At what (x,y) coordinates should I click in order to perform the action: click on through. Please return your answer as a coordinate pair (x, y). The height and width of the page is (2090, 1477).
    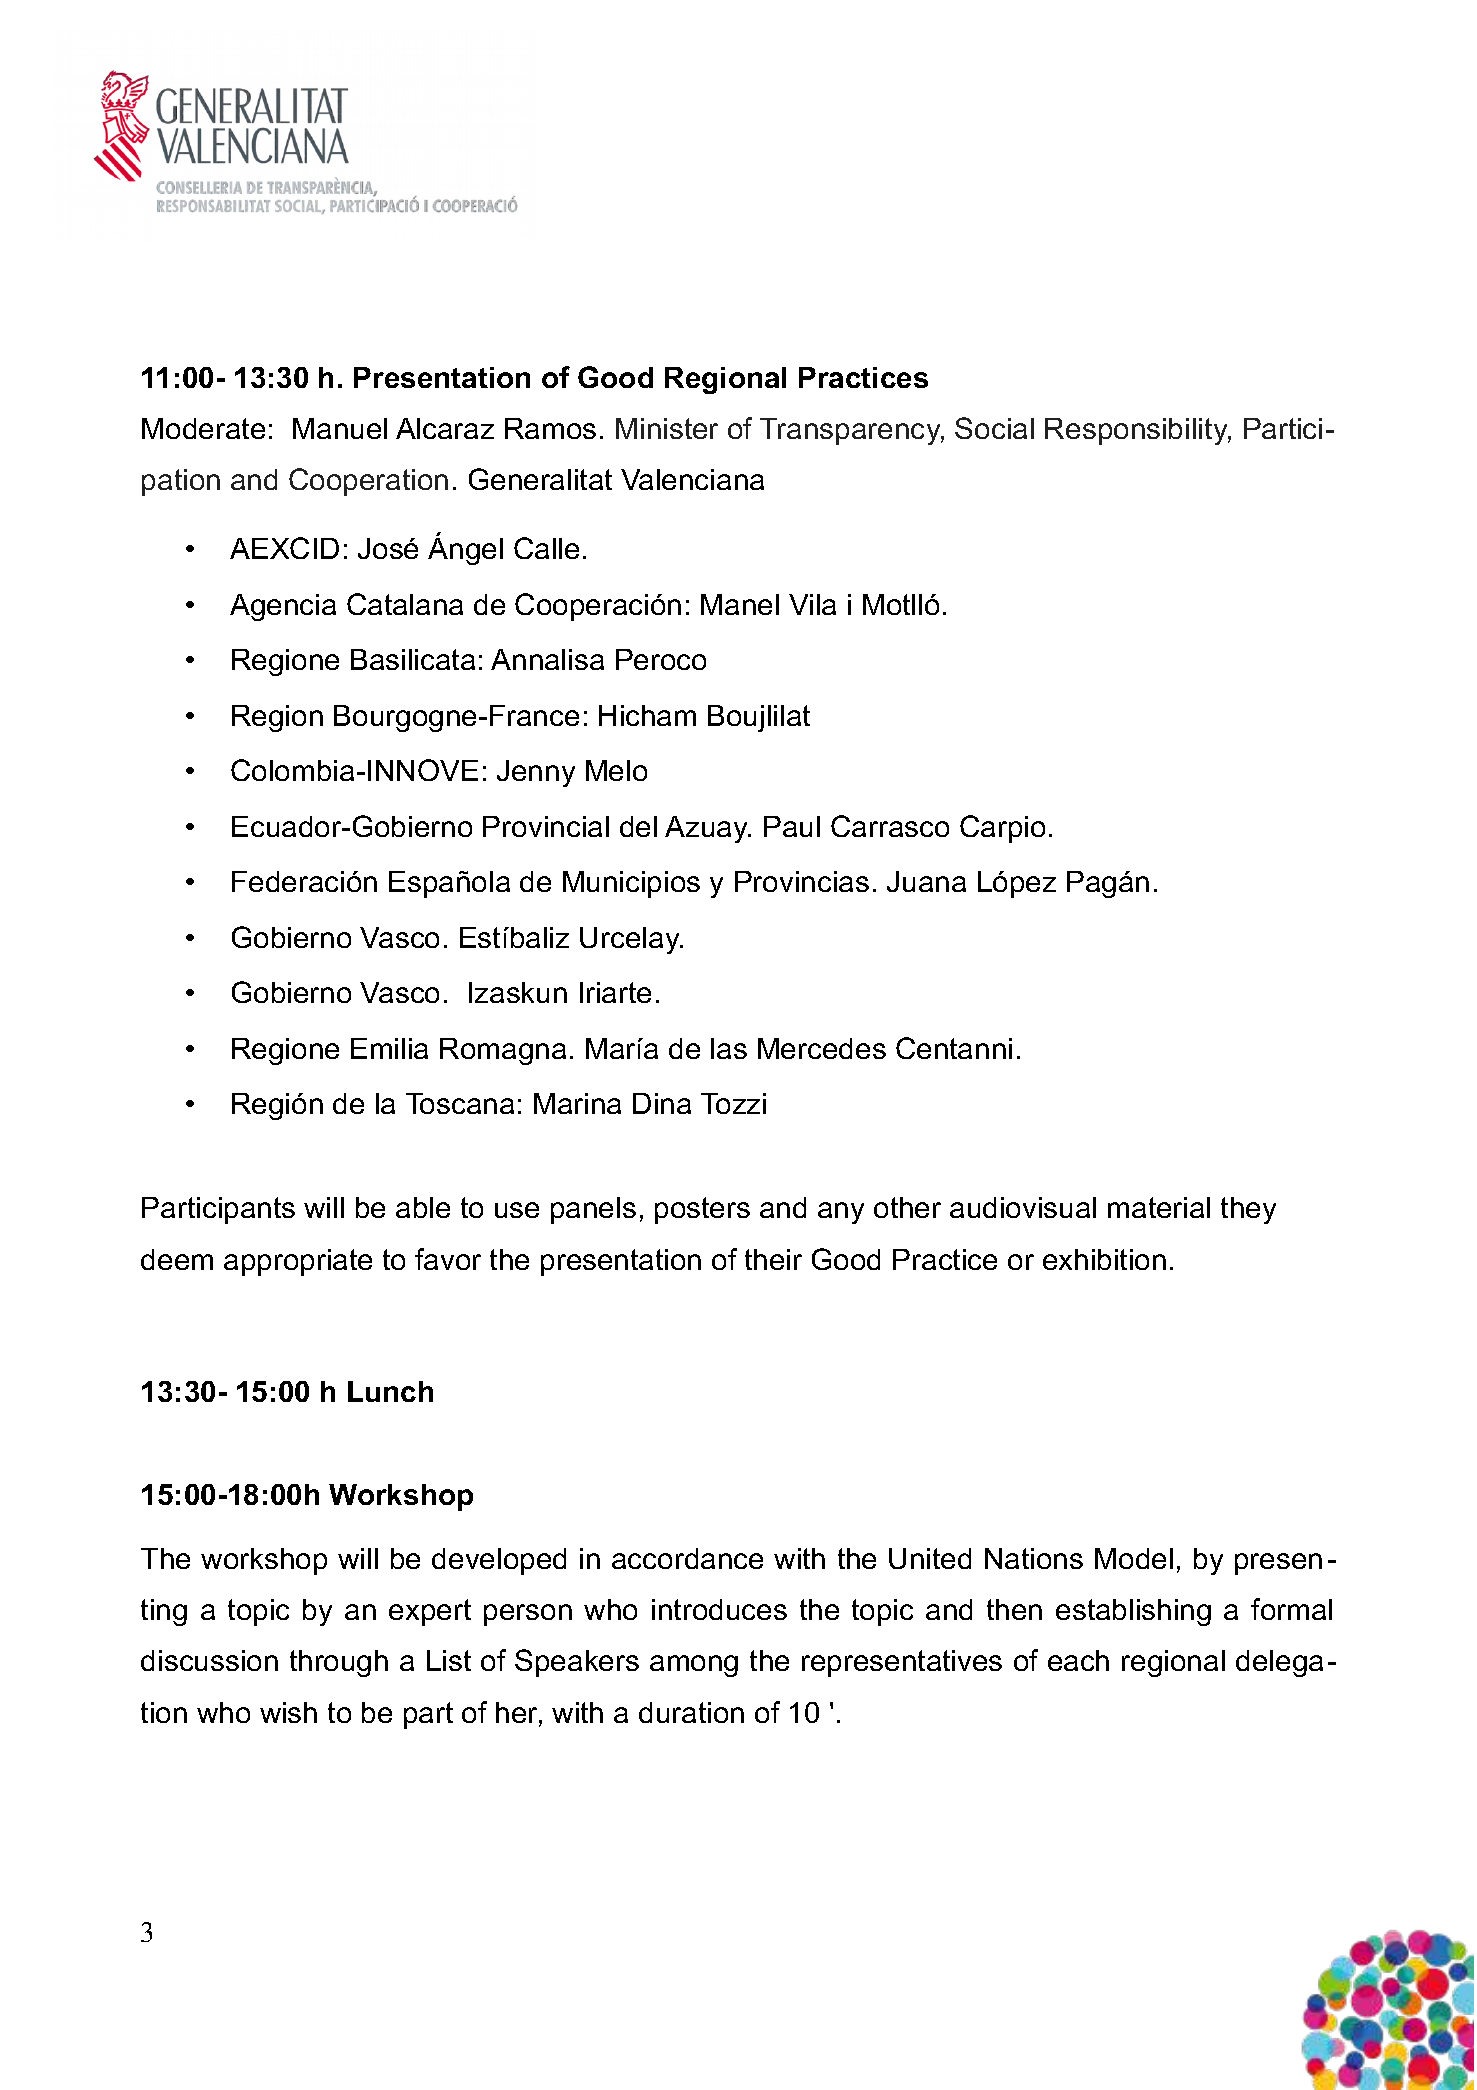
    Looking at the image, I should click on (339, 1663).
